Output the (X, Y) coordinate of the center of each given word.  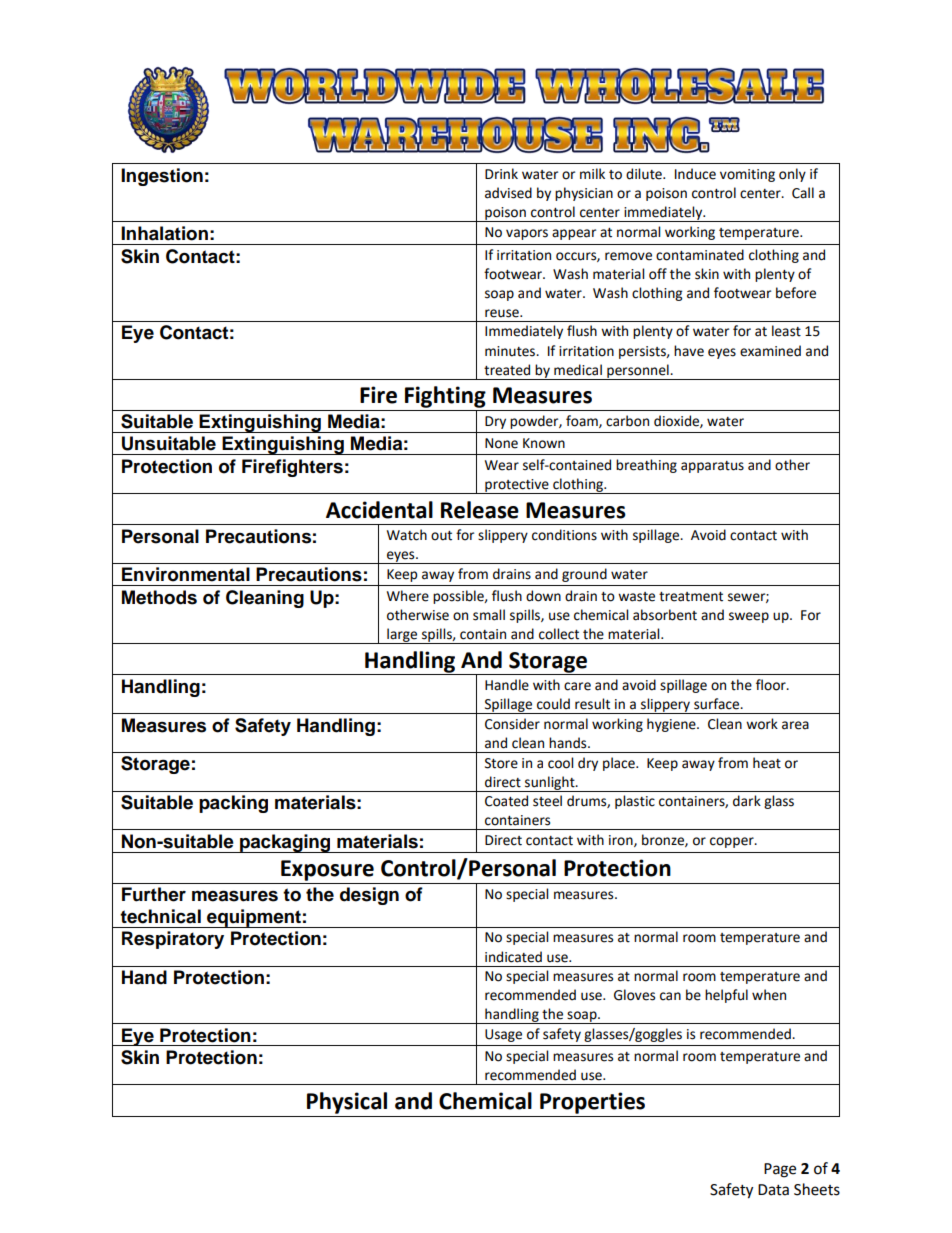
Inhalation (164, 233)
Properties (592, 1103)
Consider (512, 724)
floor (772, 685)
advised (508, 193)
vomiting (747, 175)
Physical (347, 1103)
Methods (159, 597)
